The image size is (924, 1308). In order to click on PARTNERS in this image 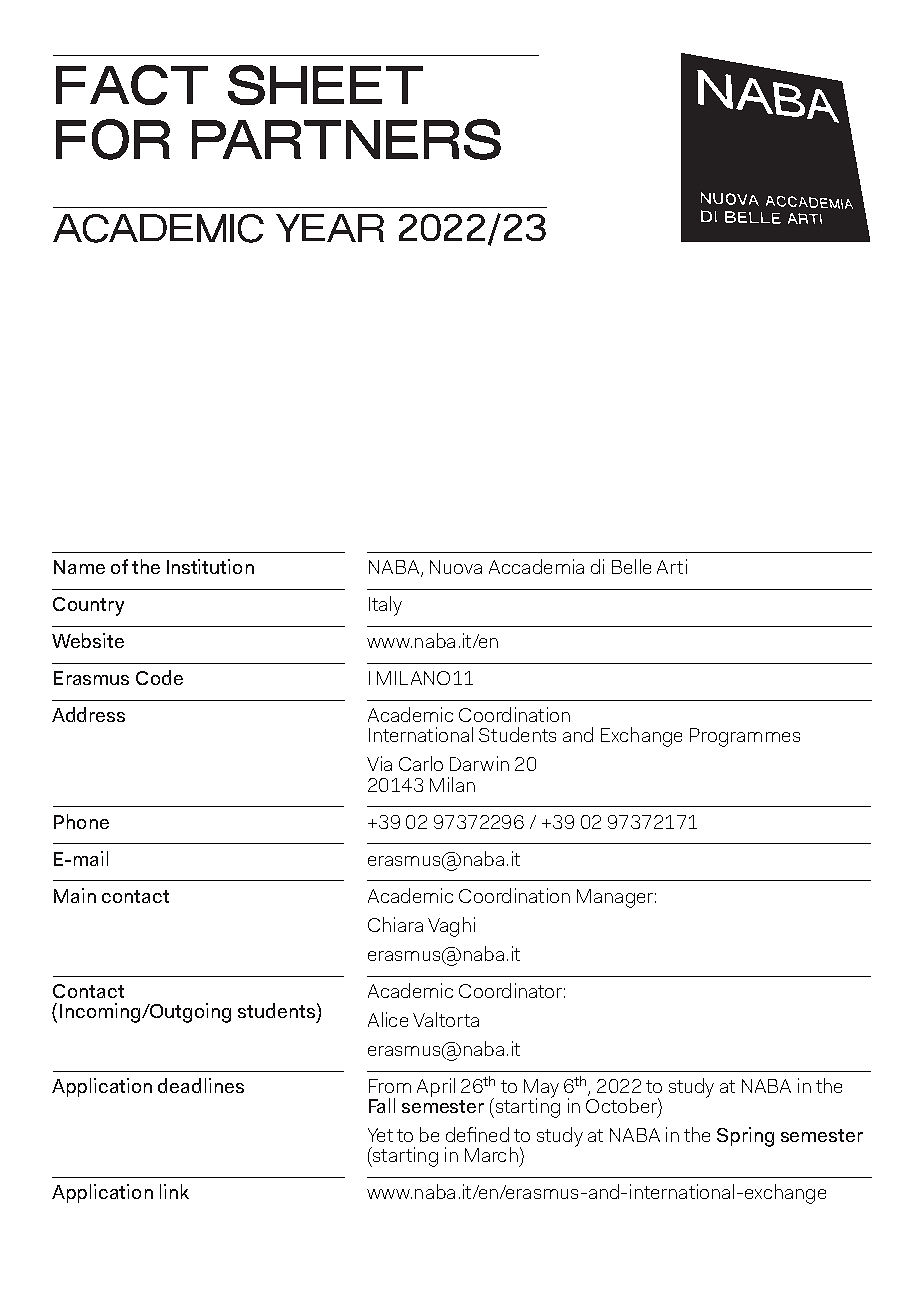, I will do `click(346, 139)`.
